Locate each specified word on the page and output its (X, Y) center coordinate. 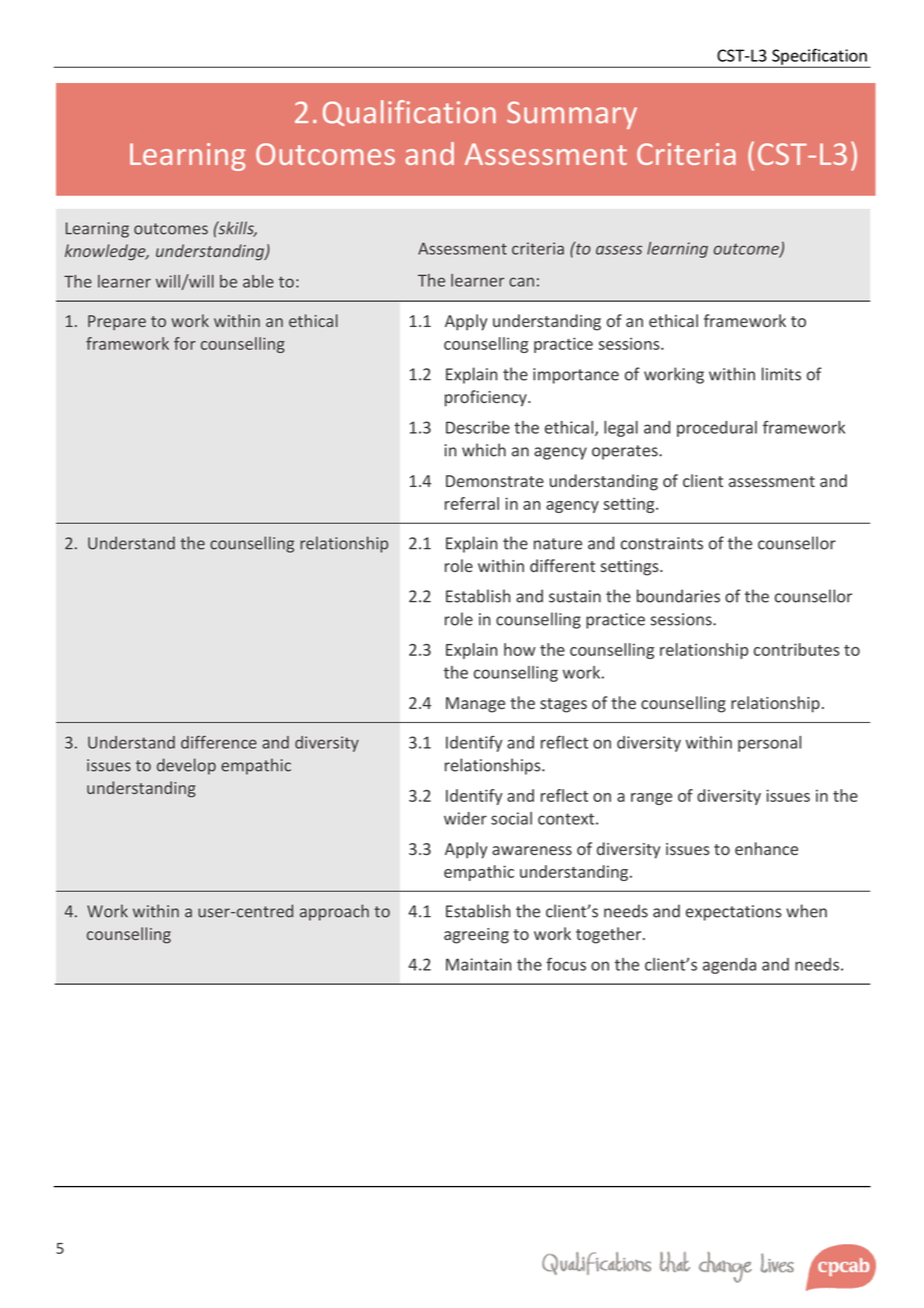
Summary (572, 115)
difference (219, 742)
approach (334, 912)
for (185, 343)
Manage (475, 705)
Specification (819, 57)
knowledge (106, 252)
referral (472, 503)
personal (769, 744)
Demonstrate (495, 481)
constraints (662, 543)
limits (781, 374)
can (521, 282)
